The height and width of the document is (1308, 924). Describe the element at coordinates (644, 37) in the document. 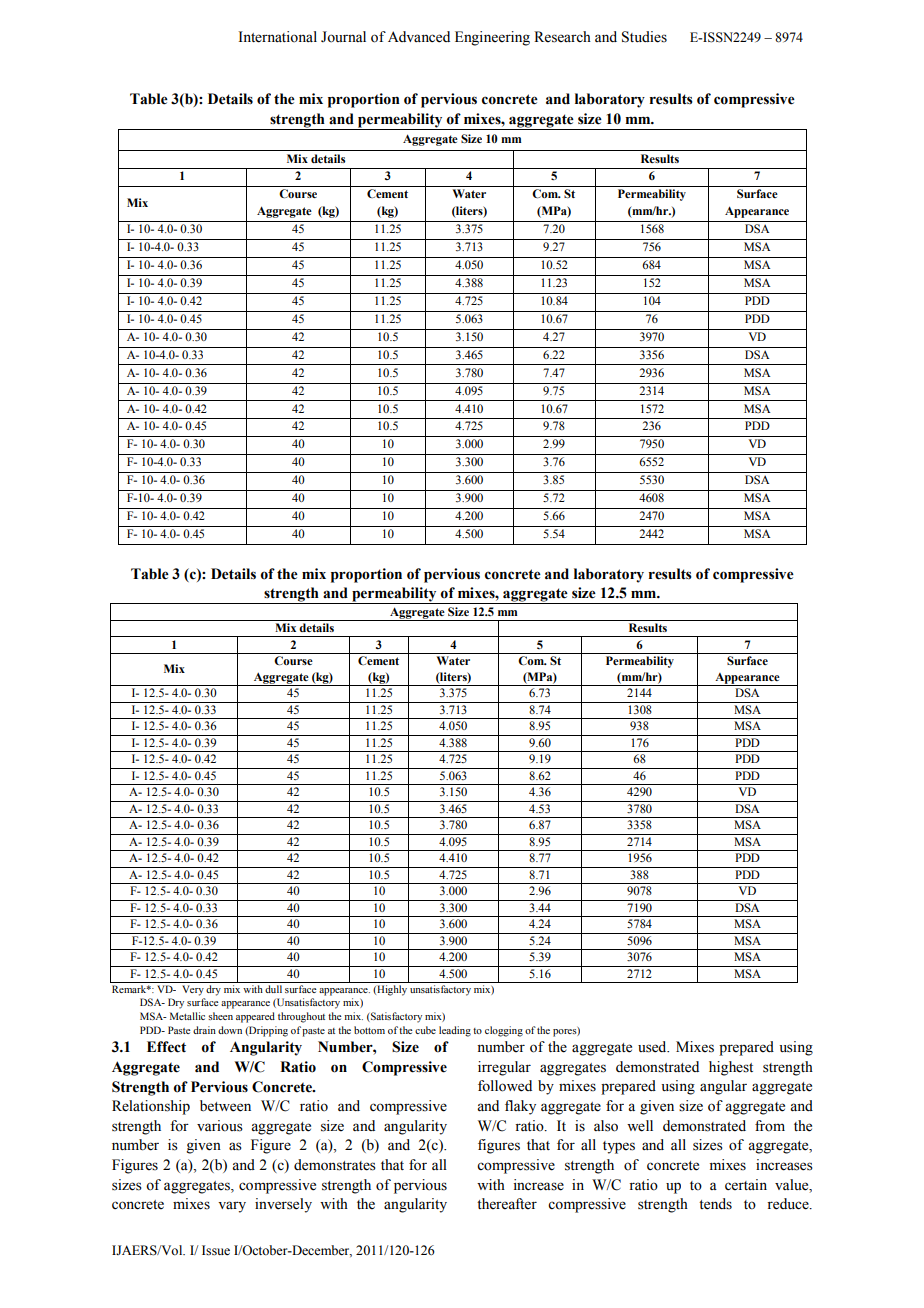

I see `Studies` at that location.
